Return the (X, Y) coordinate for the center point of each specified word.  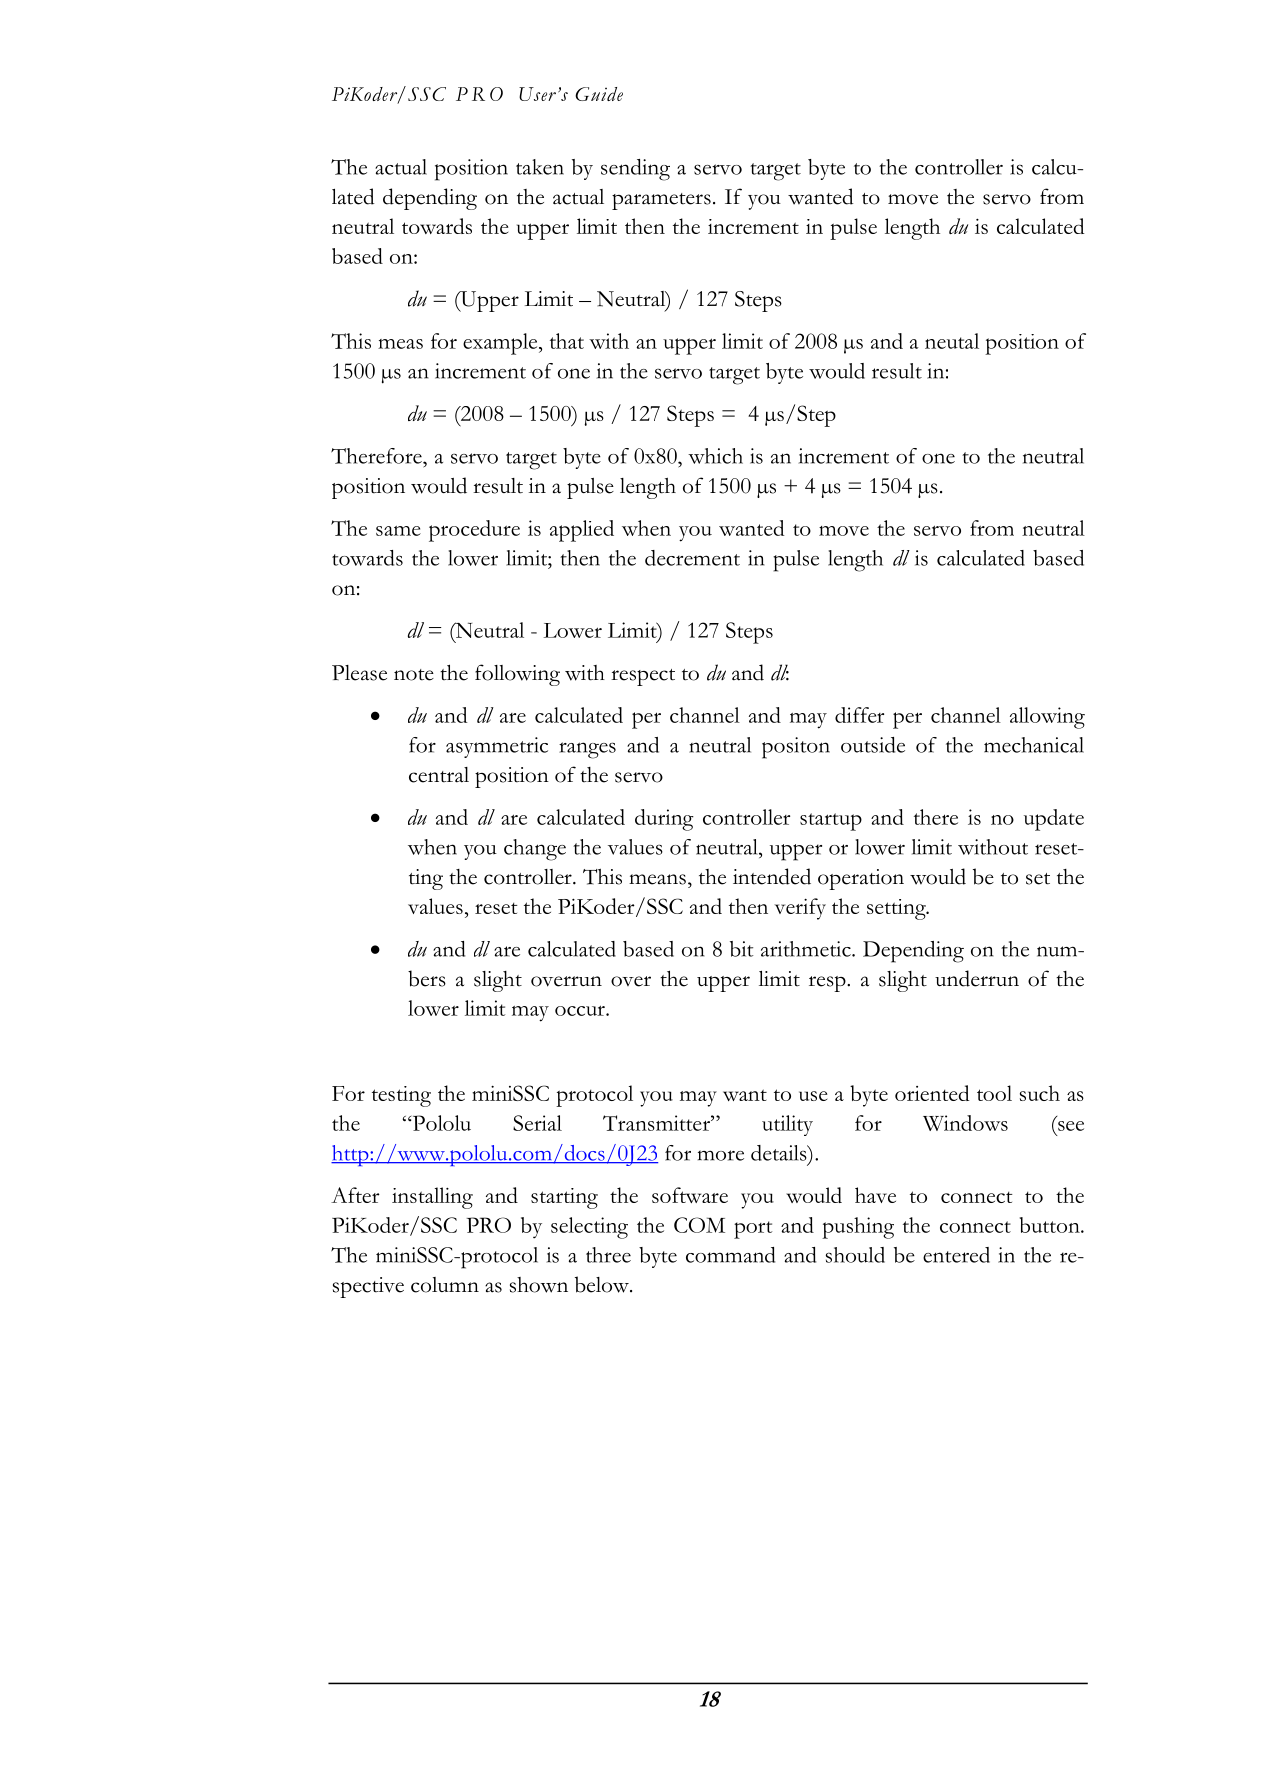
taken (540, 167)
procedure (474, 531)
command (730, 1255)
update (1054, 820)
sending (635, 170)
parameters (661, 201)
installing (432, 1198)
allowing (1047, 718)
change (535, 850)
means (657, 879)
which (715, 456)
